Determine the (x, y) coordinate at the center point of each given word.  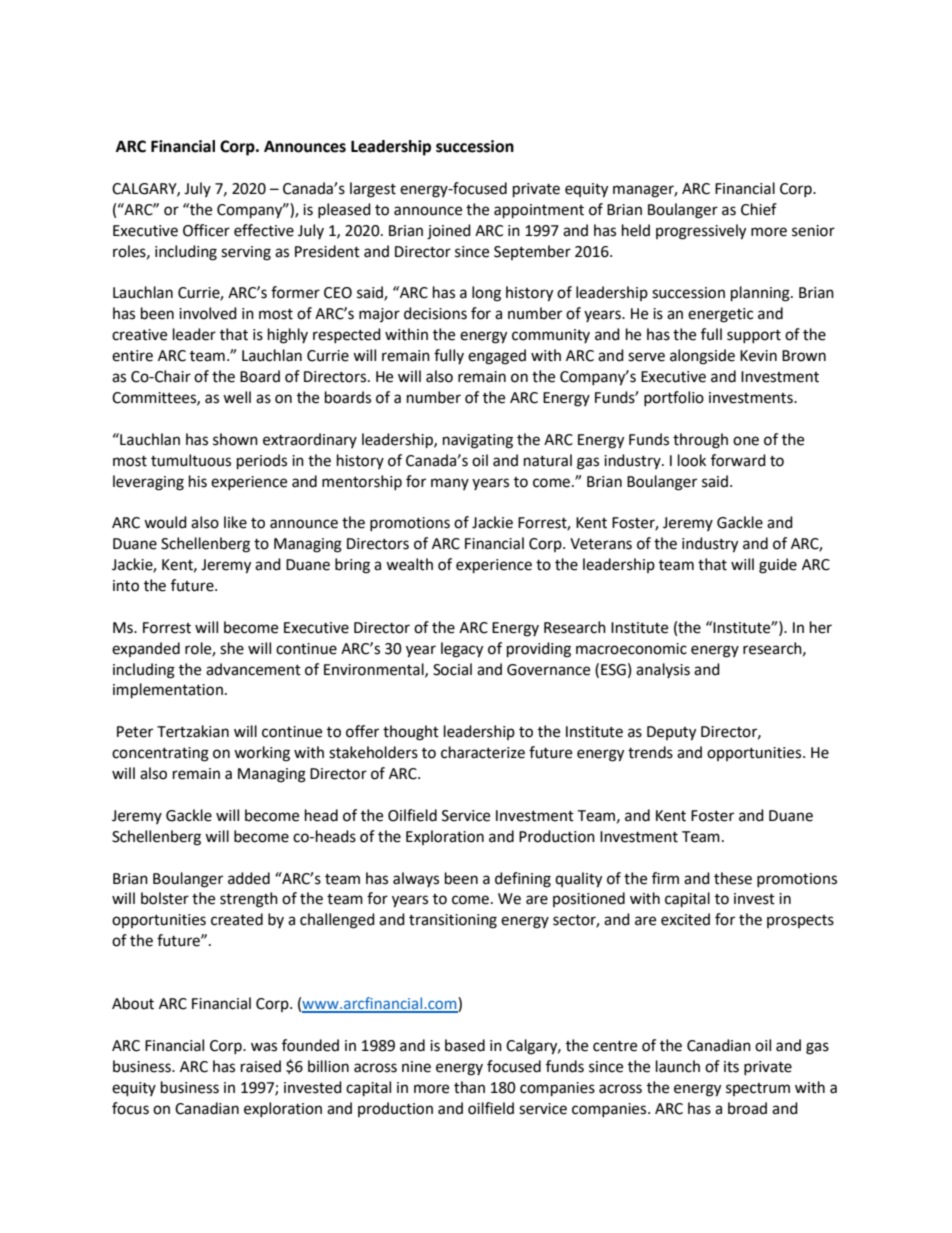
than (469, 1087)
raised (261, 1066)
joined (449, 232)
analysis (663, 670)
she (232, 648)
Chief (759, 209)
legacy (462, 650)
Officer (206, 230)
